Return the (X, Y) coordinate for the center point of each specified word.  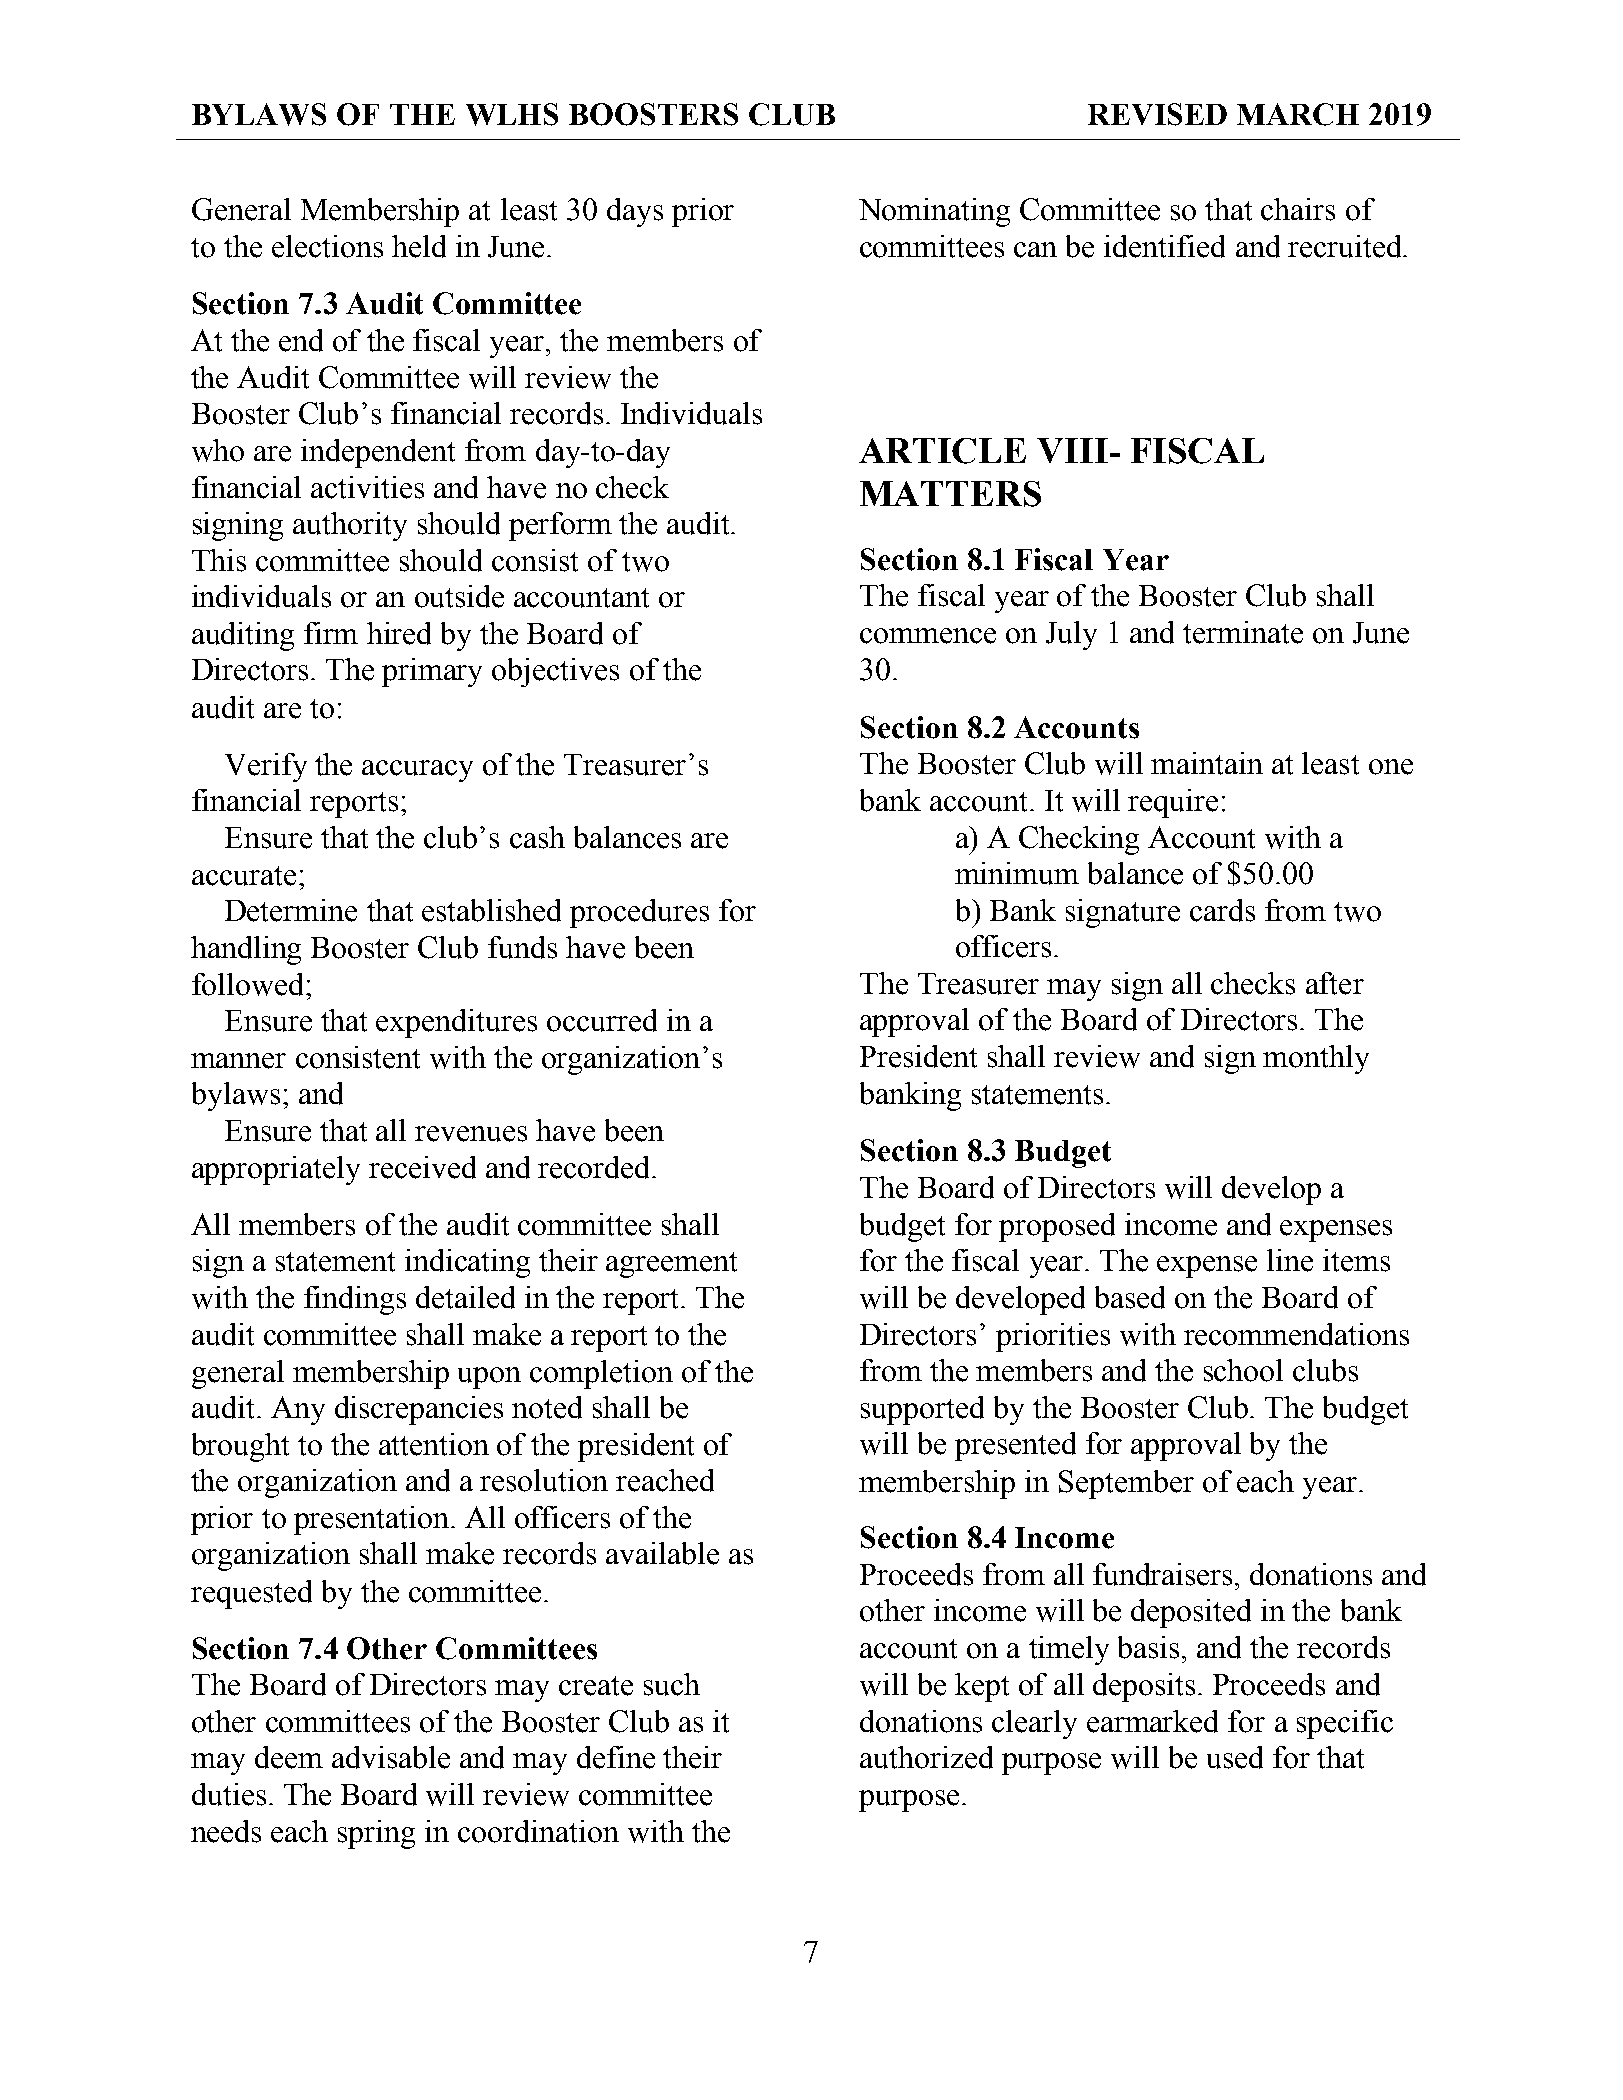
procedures (639, 913)
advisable (391, 1757)
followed (249, 984)
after (1335, 983)
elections (327, 246)
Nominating (934, 212)
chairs (1298, 209)
